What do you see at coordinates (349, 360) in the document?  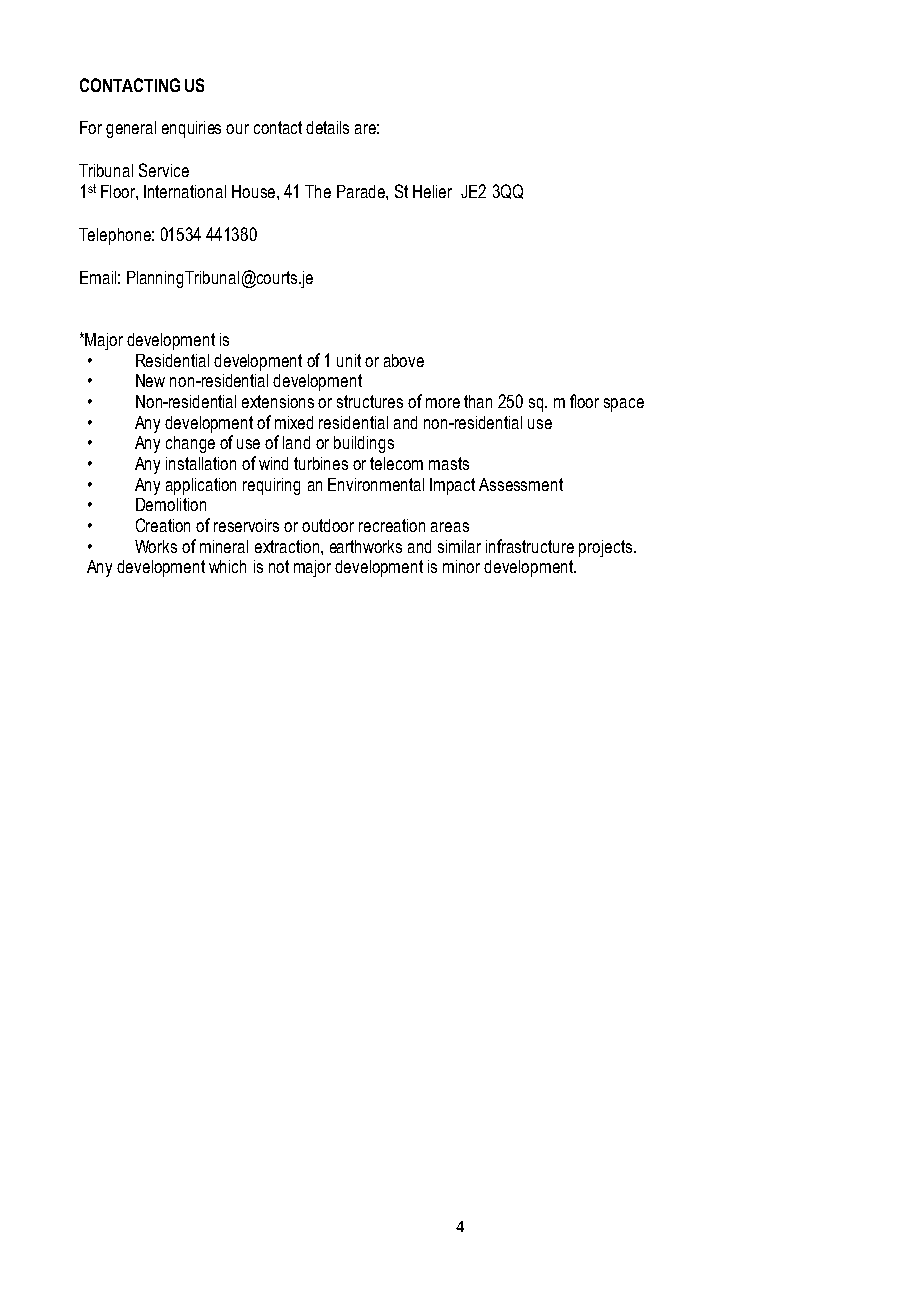 I see `unit` at bounding box center [349, 360].
